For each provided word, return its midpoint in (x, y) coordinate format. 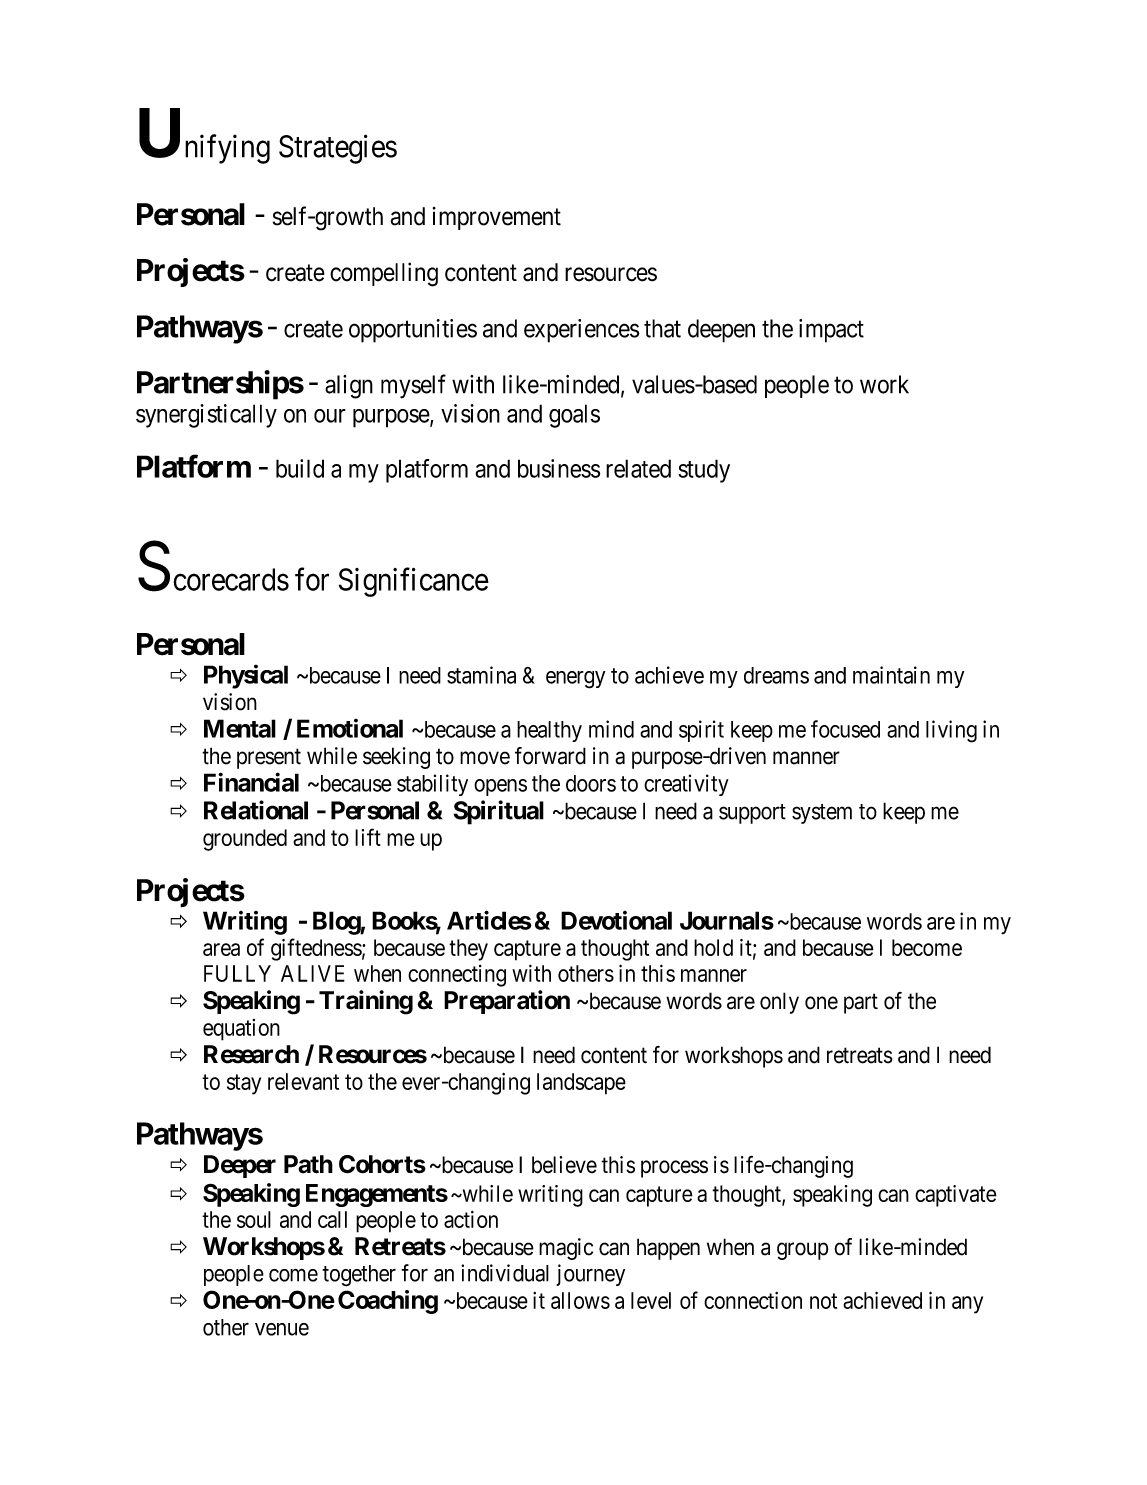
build (300, 468)
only (779, 1003)
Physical (246, 676)
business (559, 468)
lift (368, 837)
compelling (384, 274)
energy (575, 680)
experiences (582, 331)
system (822, 814)
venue (282, 1329)
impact (831, 331)
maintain (891, 675)
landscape (581, 1084)
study (704, 471)
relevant (303, 1081)
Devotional (616, 920)
